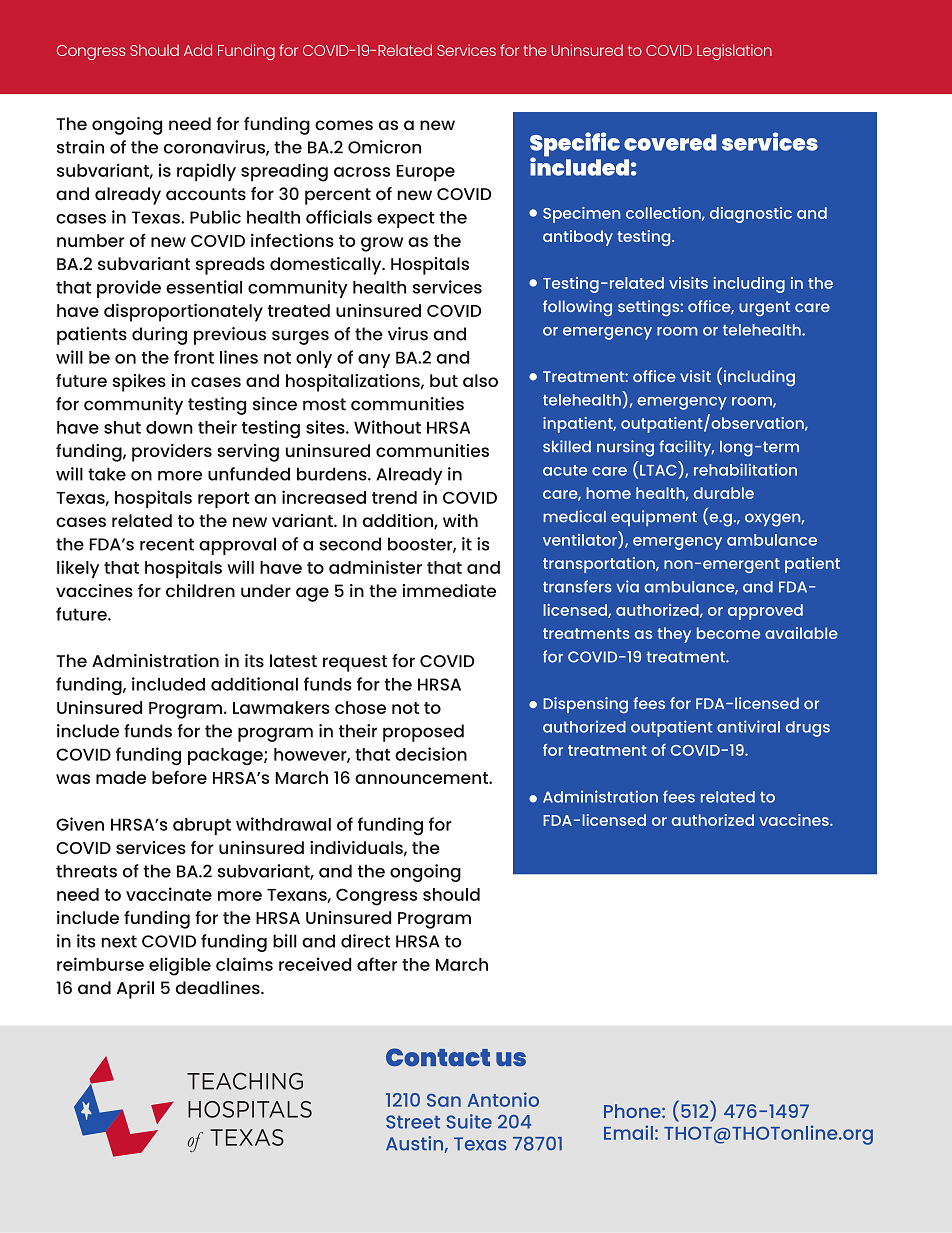  I want to click on Email, so click(628, 1132).
